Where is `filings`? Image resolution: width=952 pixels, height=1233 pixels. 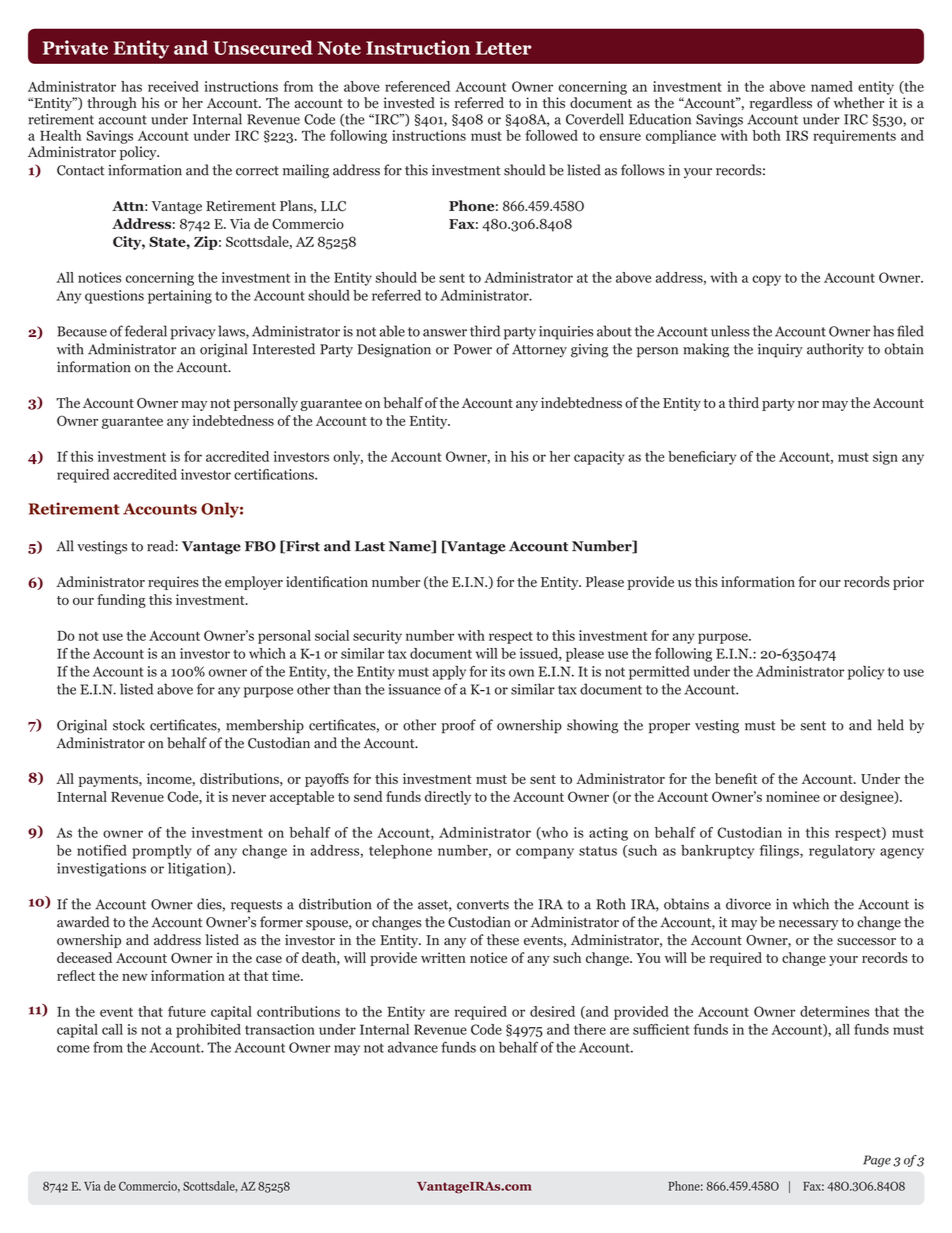
filings is located at coordinates (780, 852).
